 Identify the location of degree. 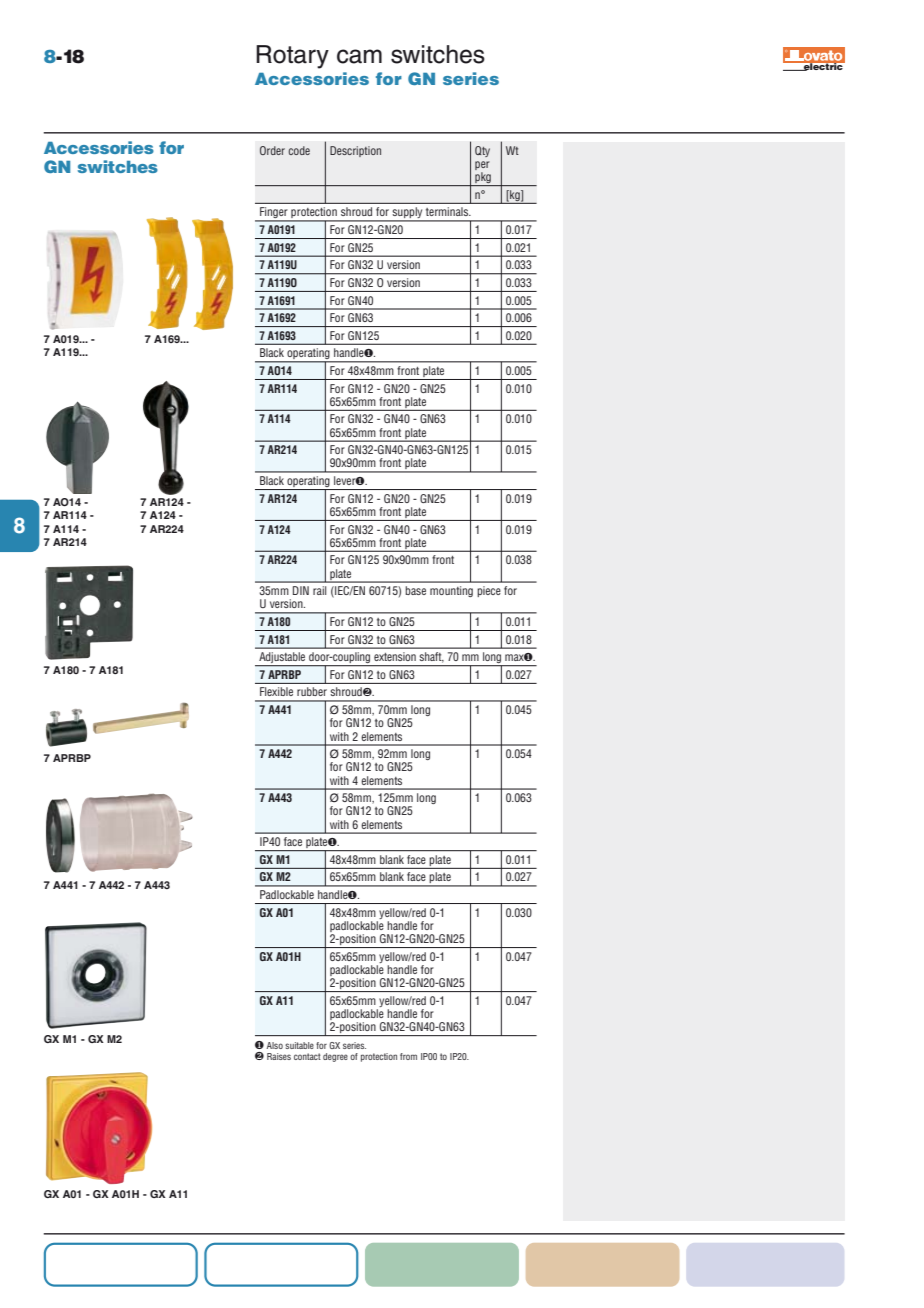
(335, 1057).
